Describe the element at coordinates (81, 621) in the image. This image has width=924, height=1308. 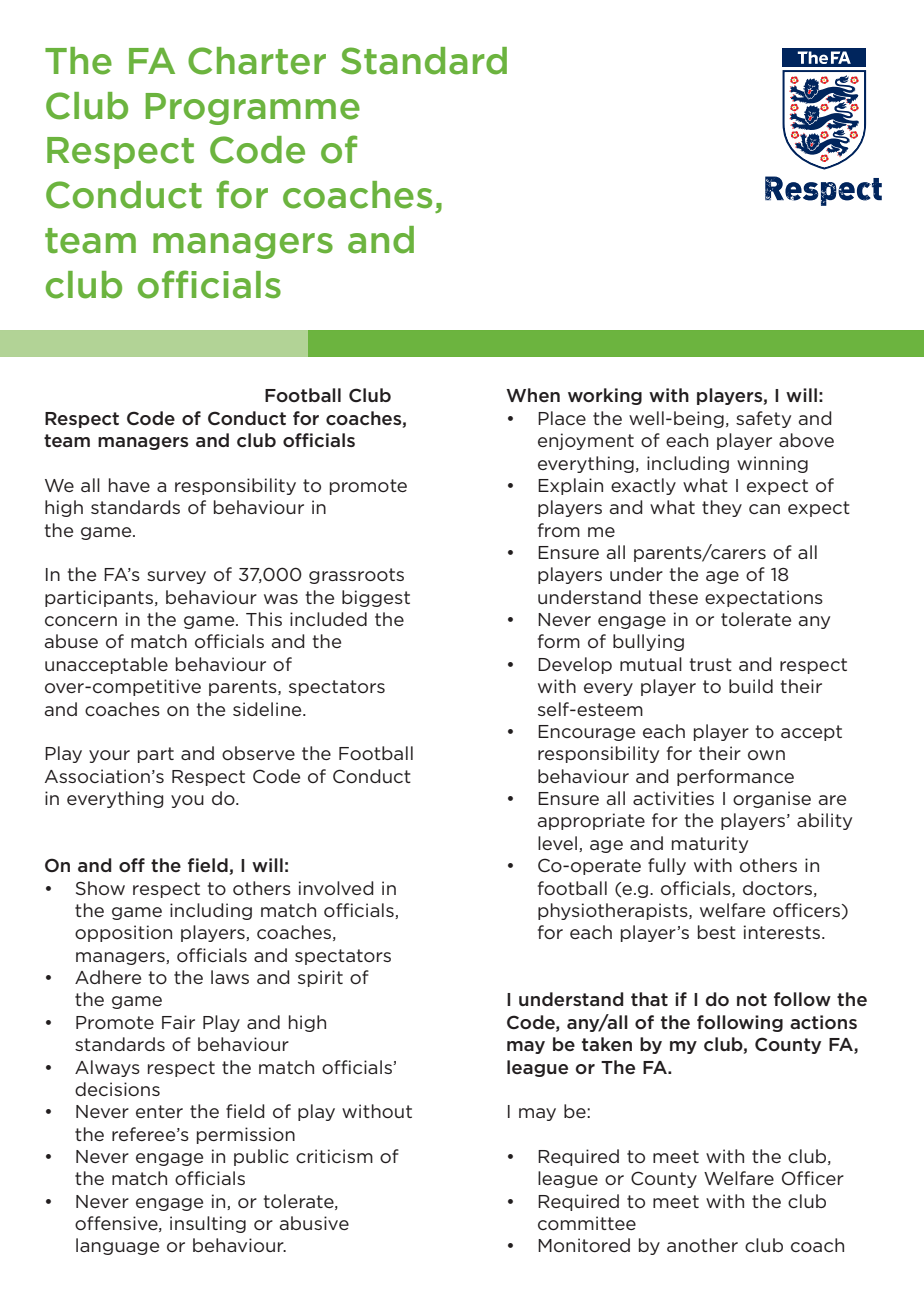
I see `concern` at that location.
